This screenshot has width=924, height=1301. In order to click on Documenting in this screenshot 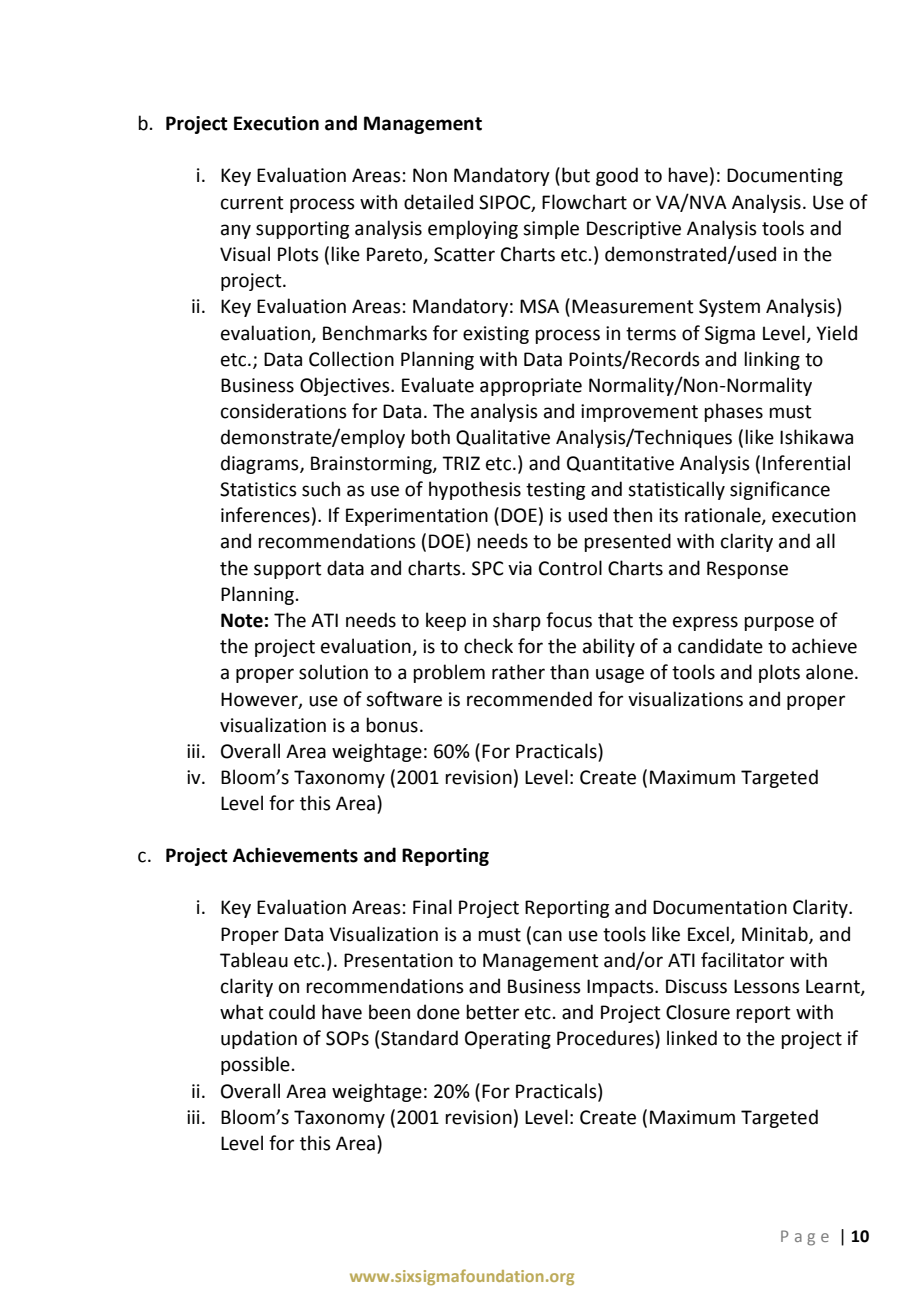, I will do `click(785, 177)`.
